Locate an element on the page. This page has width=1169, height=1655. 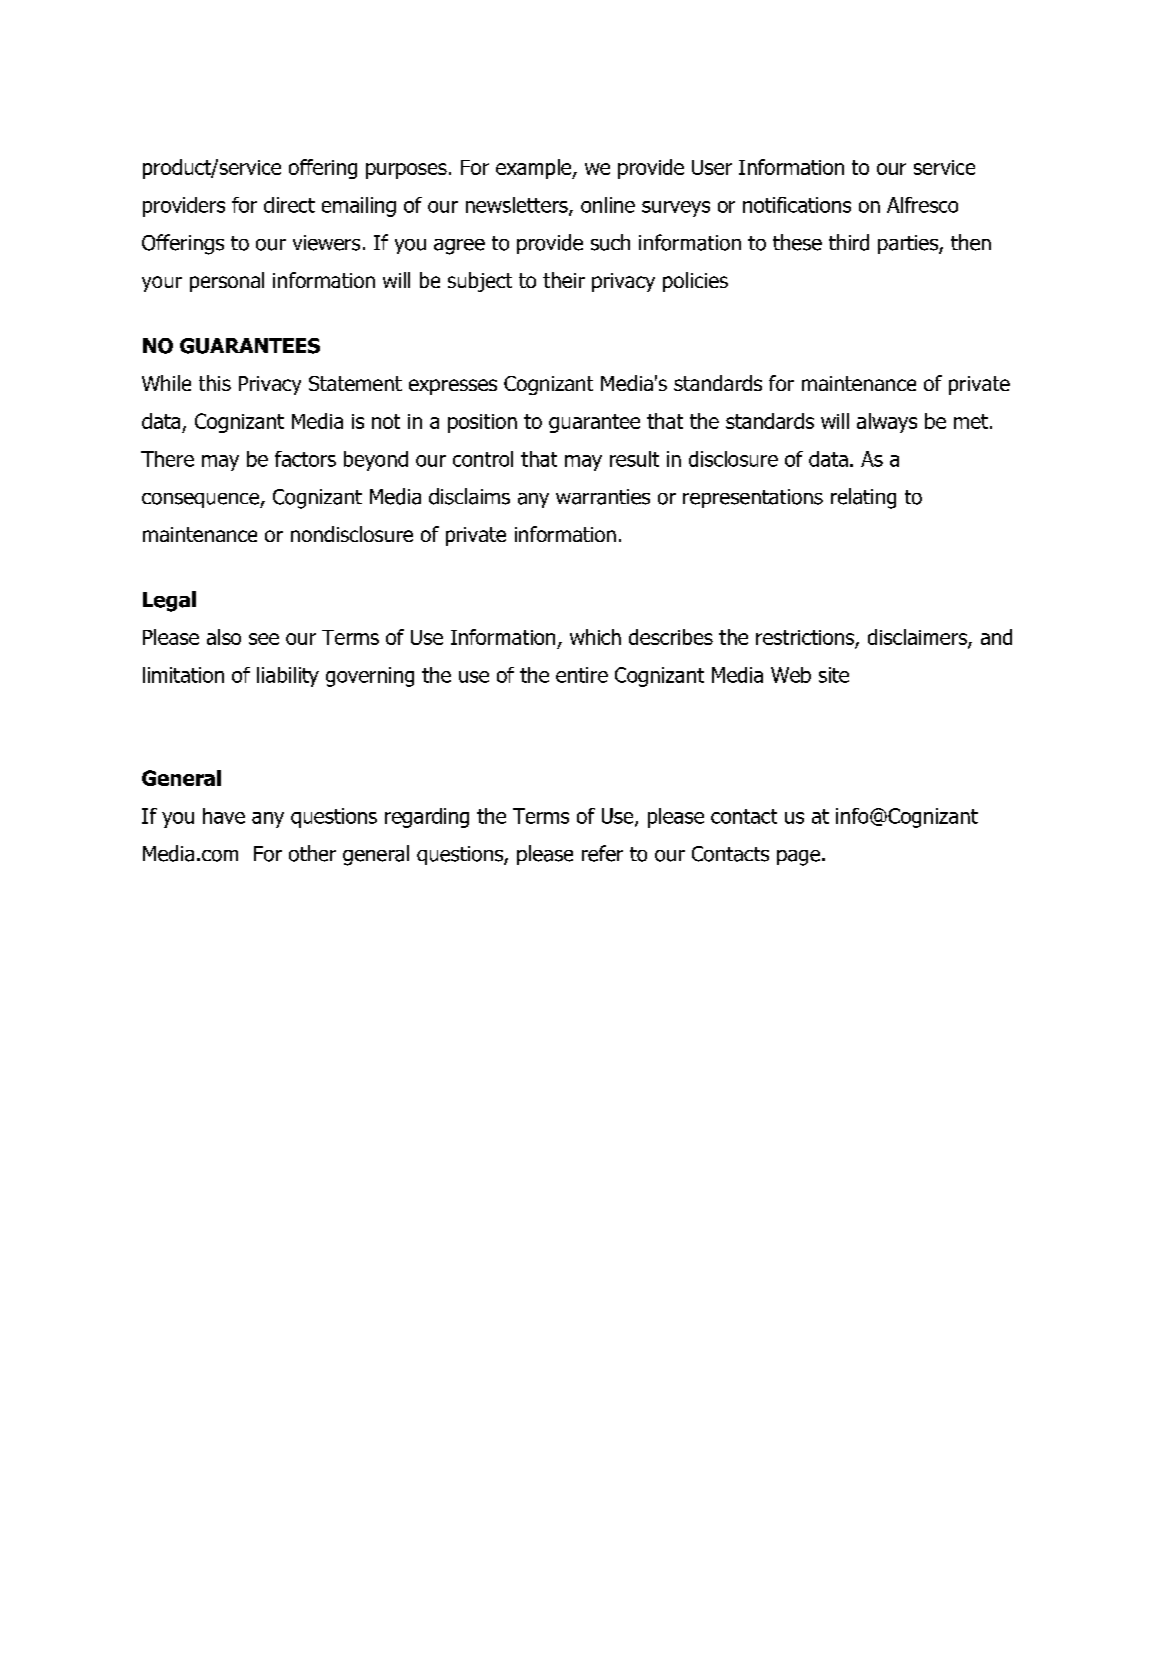
online is located at coordinates (608, 205).
